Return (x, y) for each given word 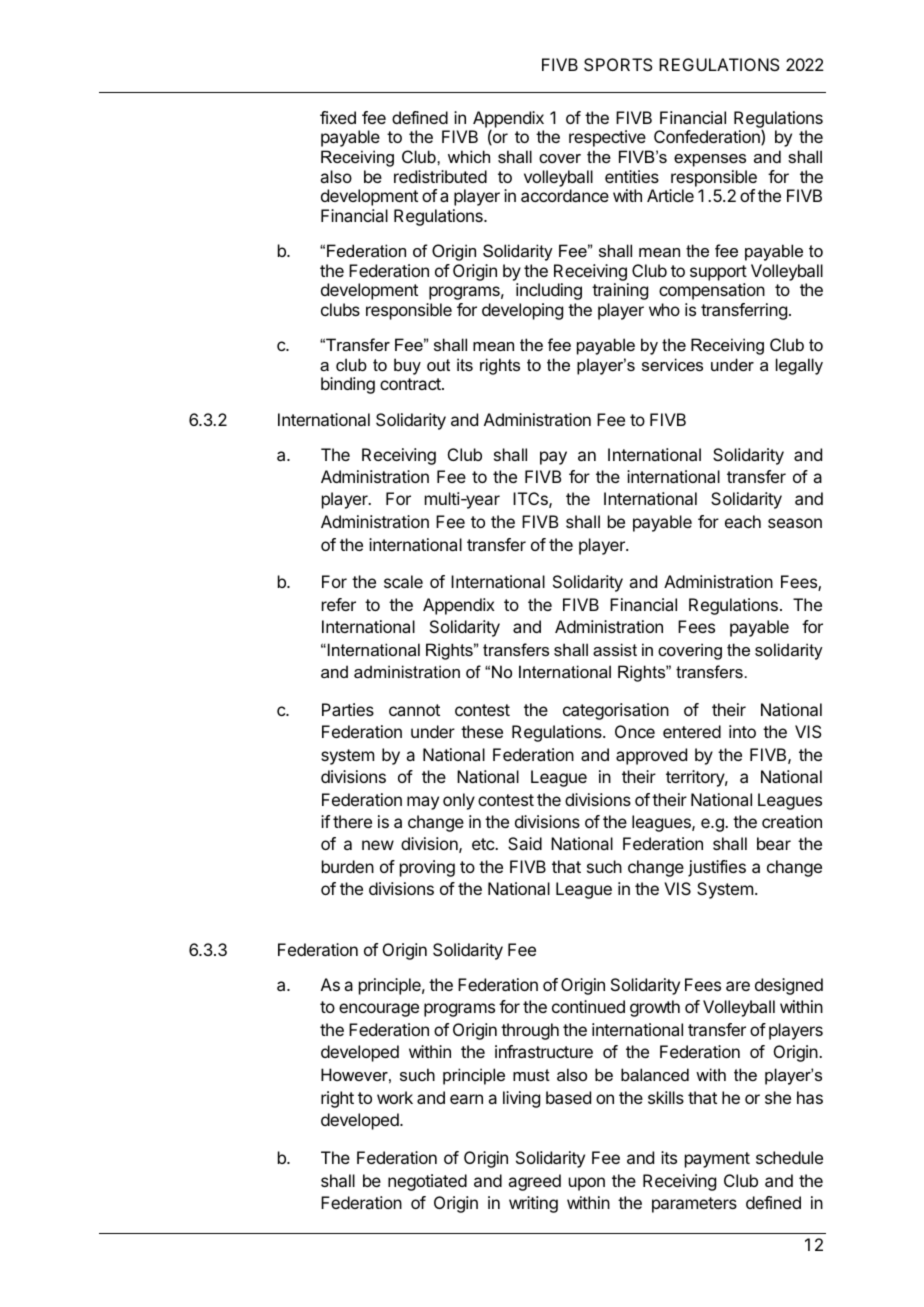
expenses (710, 160)
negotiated (427, 1182)
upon (587, 1184)
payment (717, 1160)
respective (607, 138)
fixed (338, 117)
